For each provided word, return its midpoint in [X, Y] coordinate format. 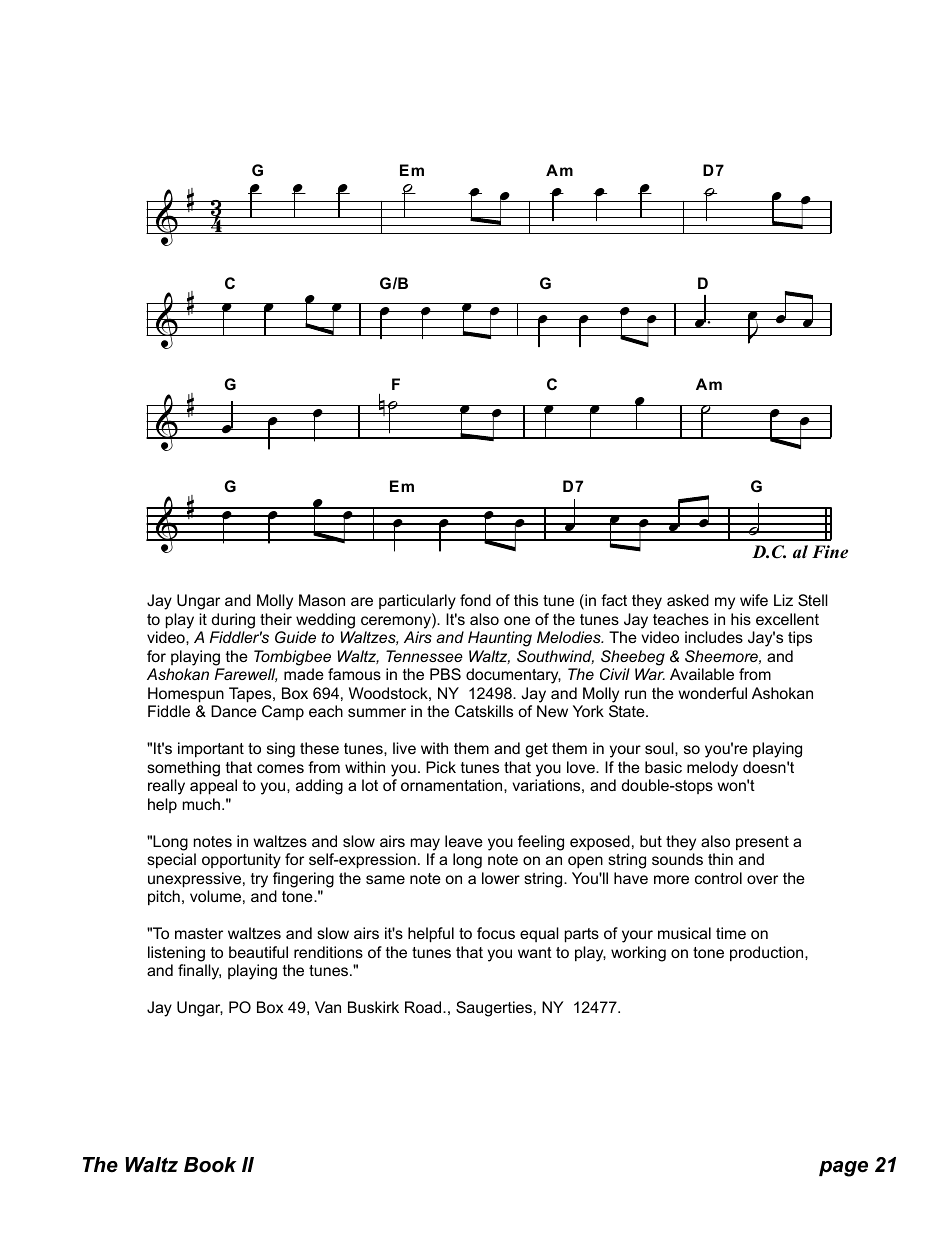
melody [712, 769]
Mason [322, 600]
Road [424, 1007]
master [199, 933]
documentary [513, 676]
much [203, 804]
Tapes [251, 695]
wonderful [712, 693]
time [731, 933]
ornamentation [453, 785]
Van [328, 1007]
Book [210, 1165]
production [768, 953]
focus [496, 933]
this [526, 600]
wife [754, 600]
